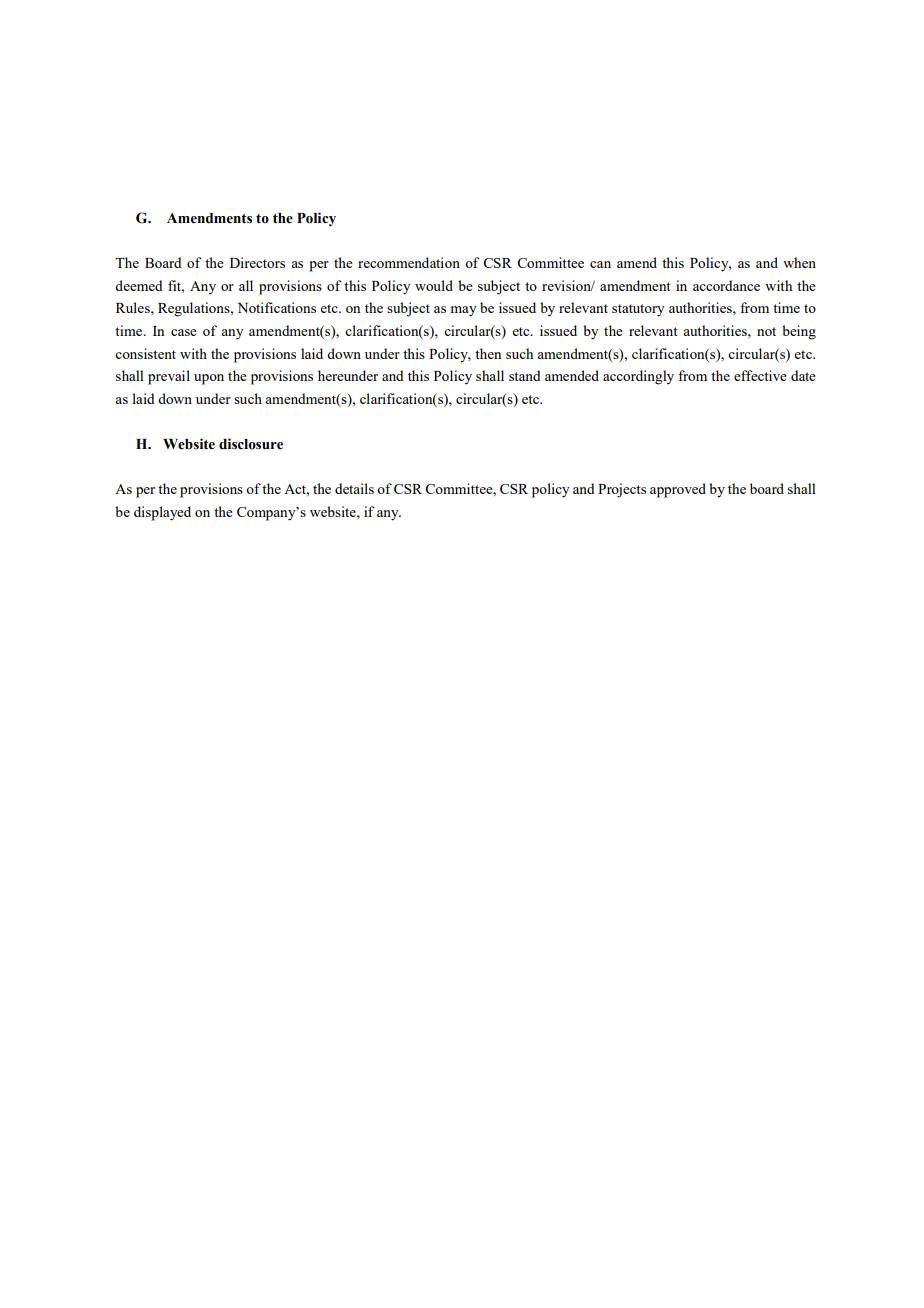 The height and width of the screenshot is (1308, 924). What do you see at coordinates (354, 488) in the screenshot?
I see `details` at bounding box center [354, 488].
